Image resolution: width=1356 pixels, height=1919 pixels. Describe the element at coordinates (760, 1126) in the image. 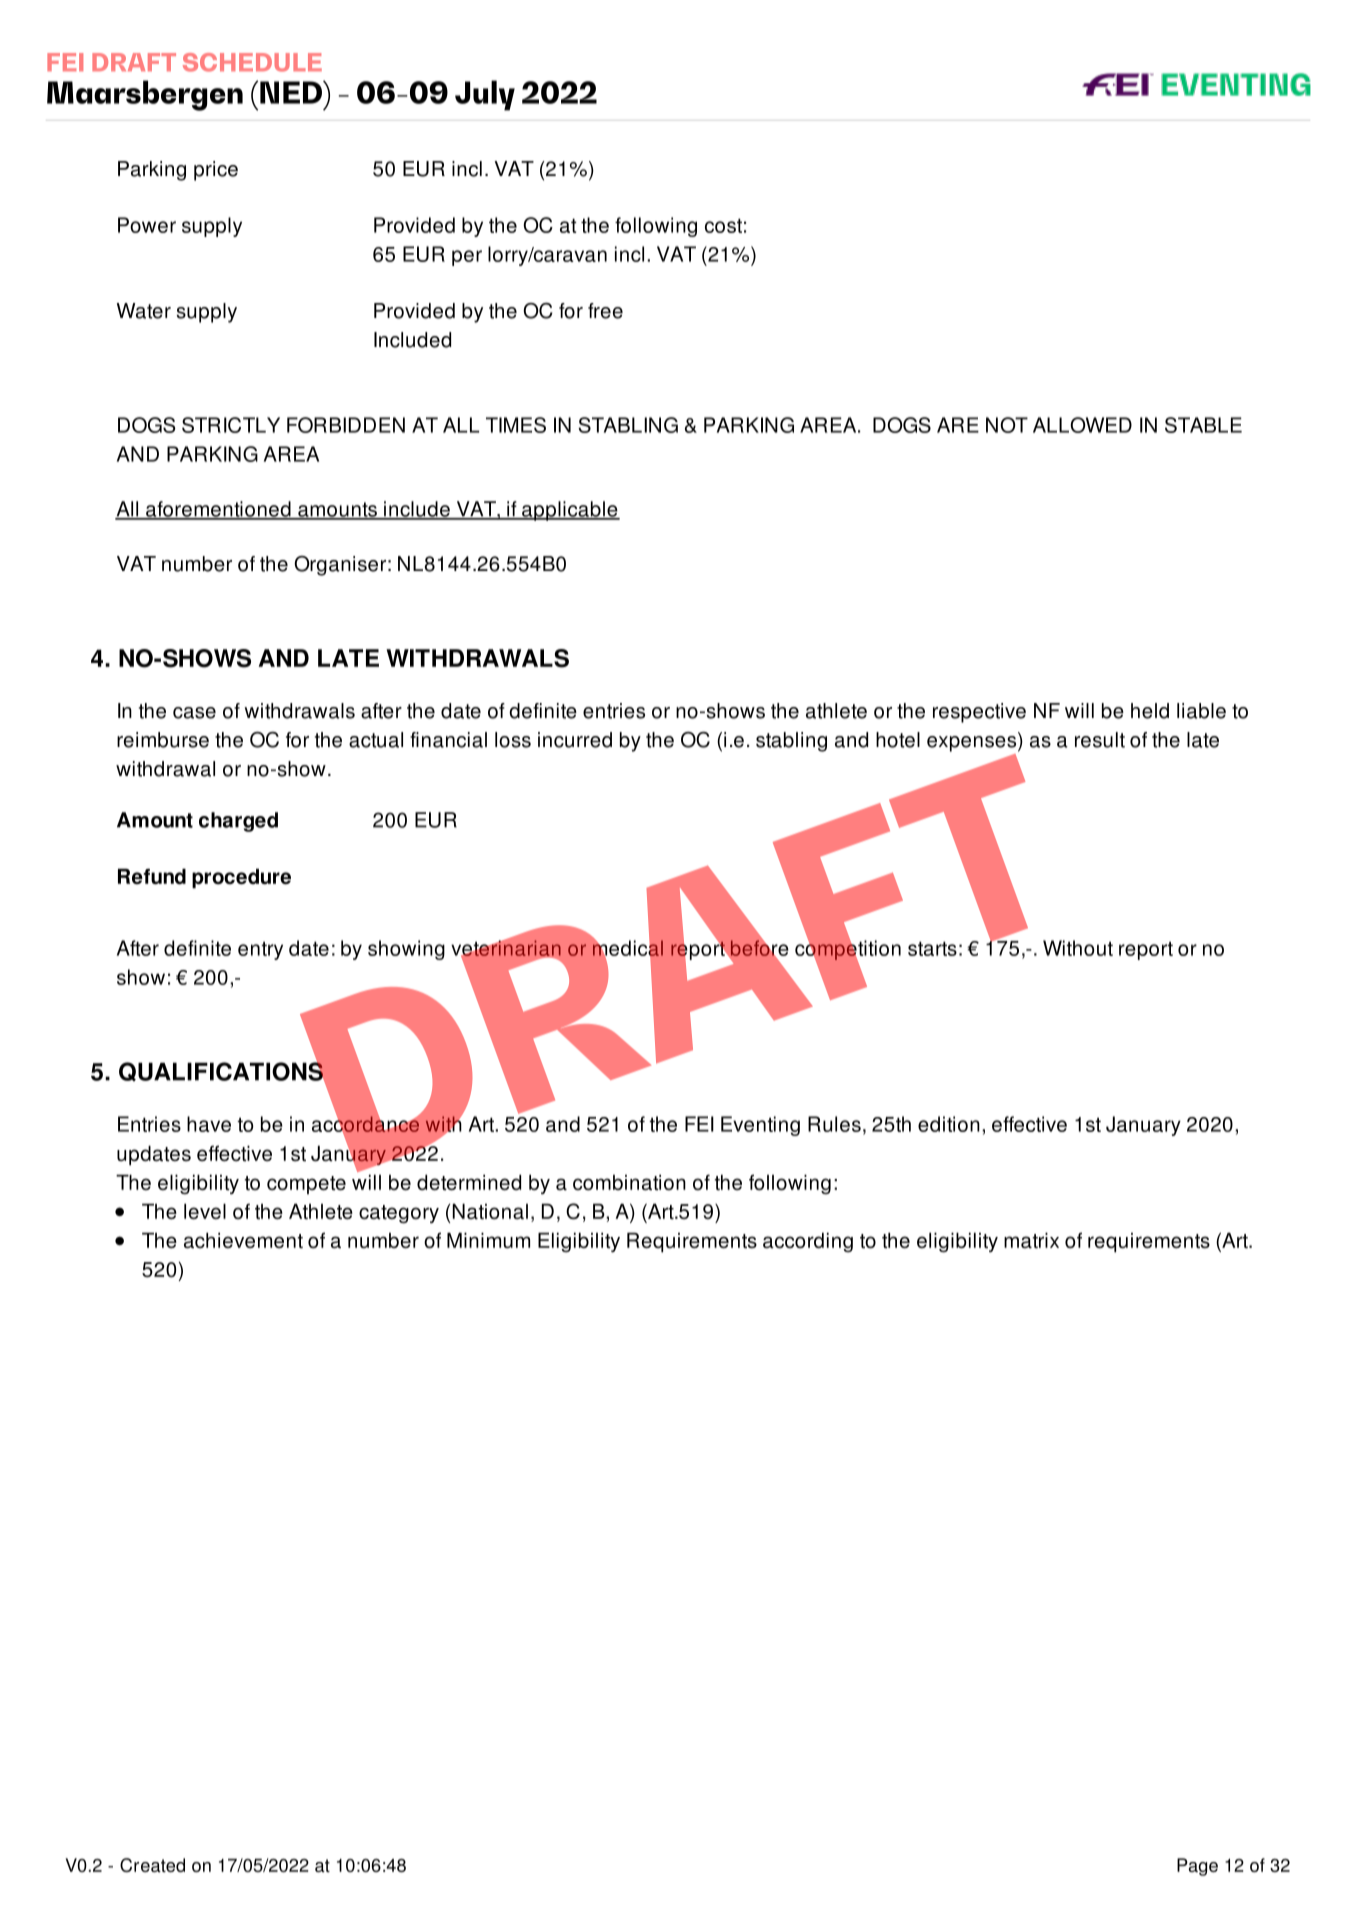

I see `Eventing` at that location.
